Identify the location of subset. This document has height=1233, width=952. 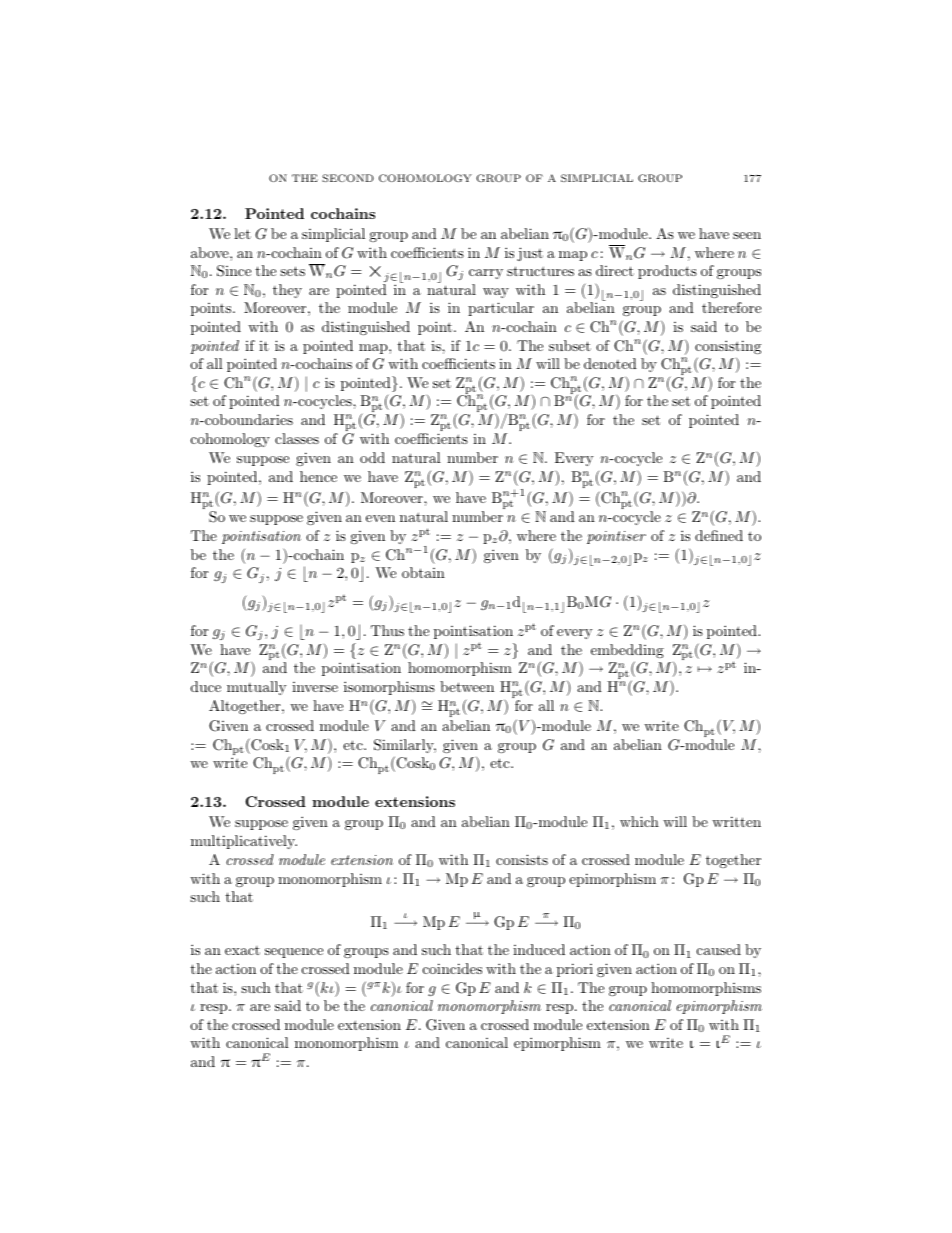
(570, 345).
